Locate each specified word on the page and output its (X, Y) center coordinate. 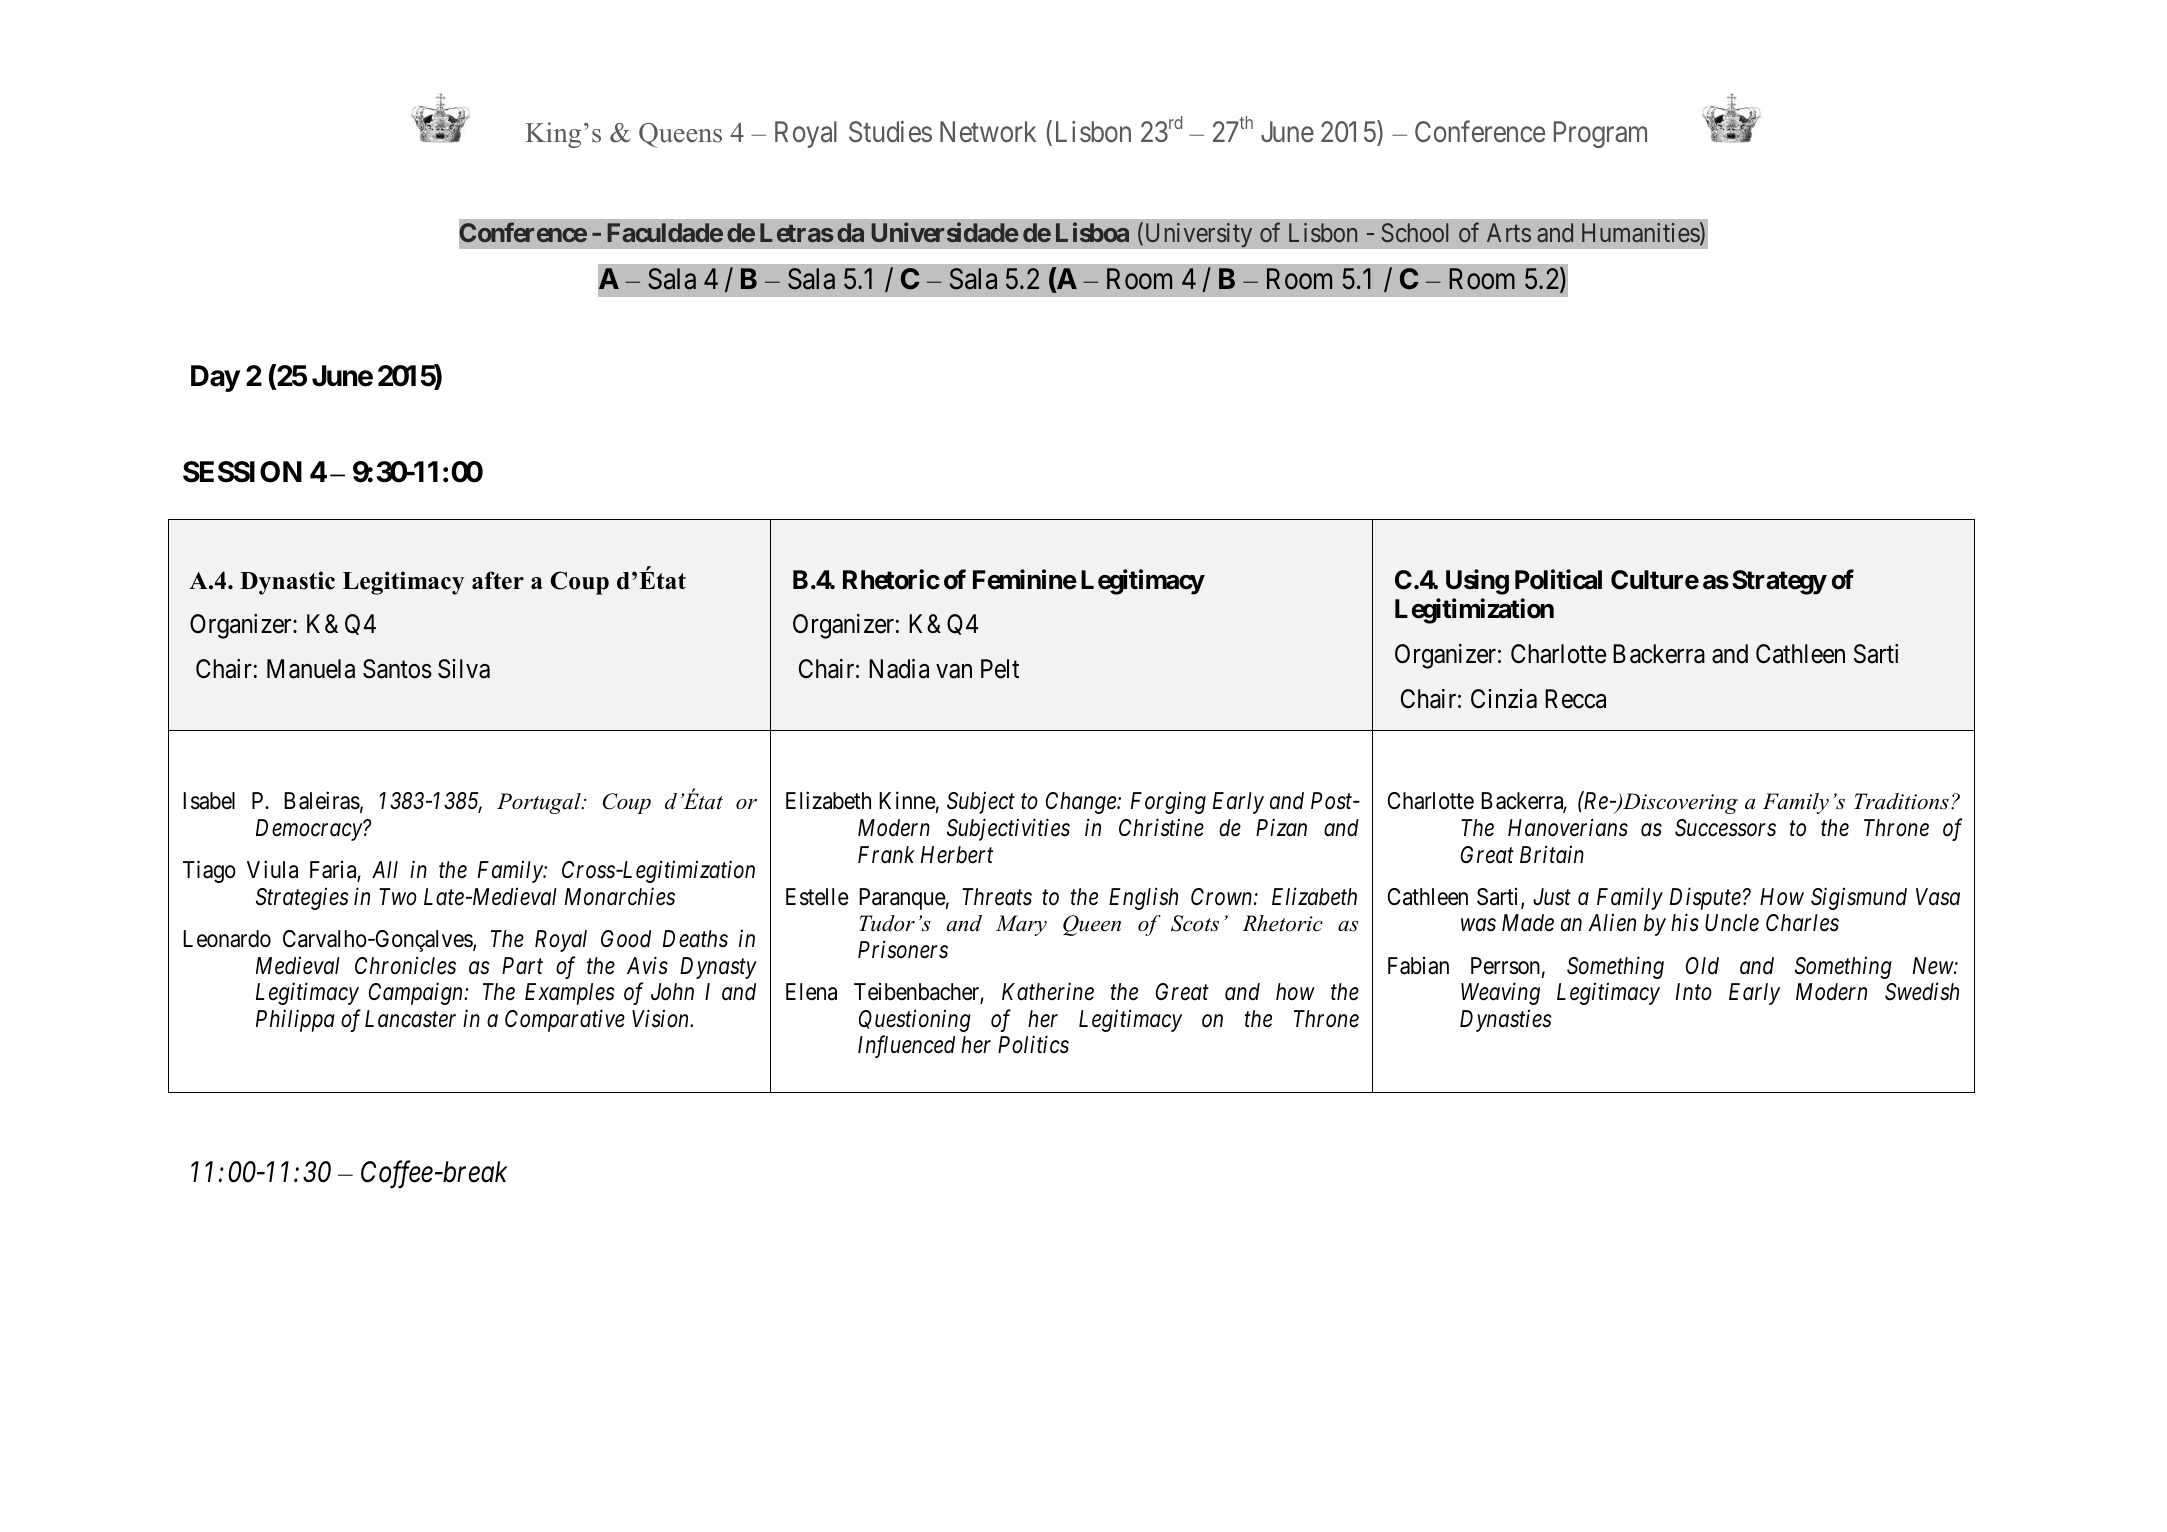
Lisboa (1092, 232)
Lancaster (410, 1019)
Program (1600, 134)
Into (1694, 992)
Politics (1033, 1045)
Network (988, 132)
